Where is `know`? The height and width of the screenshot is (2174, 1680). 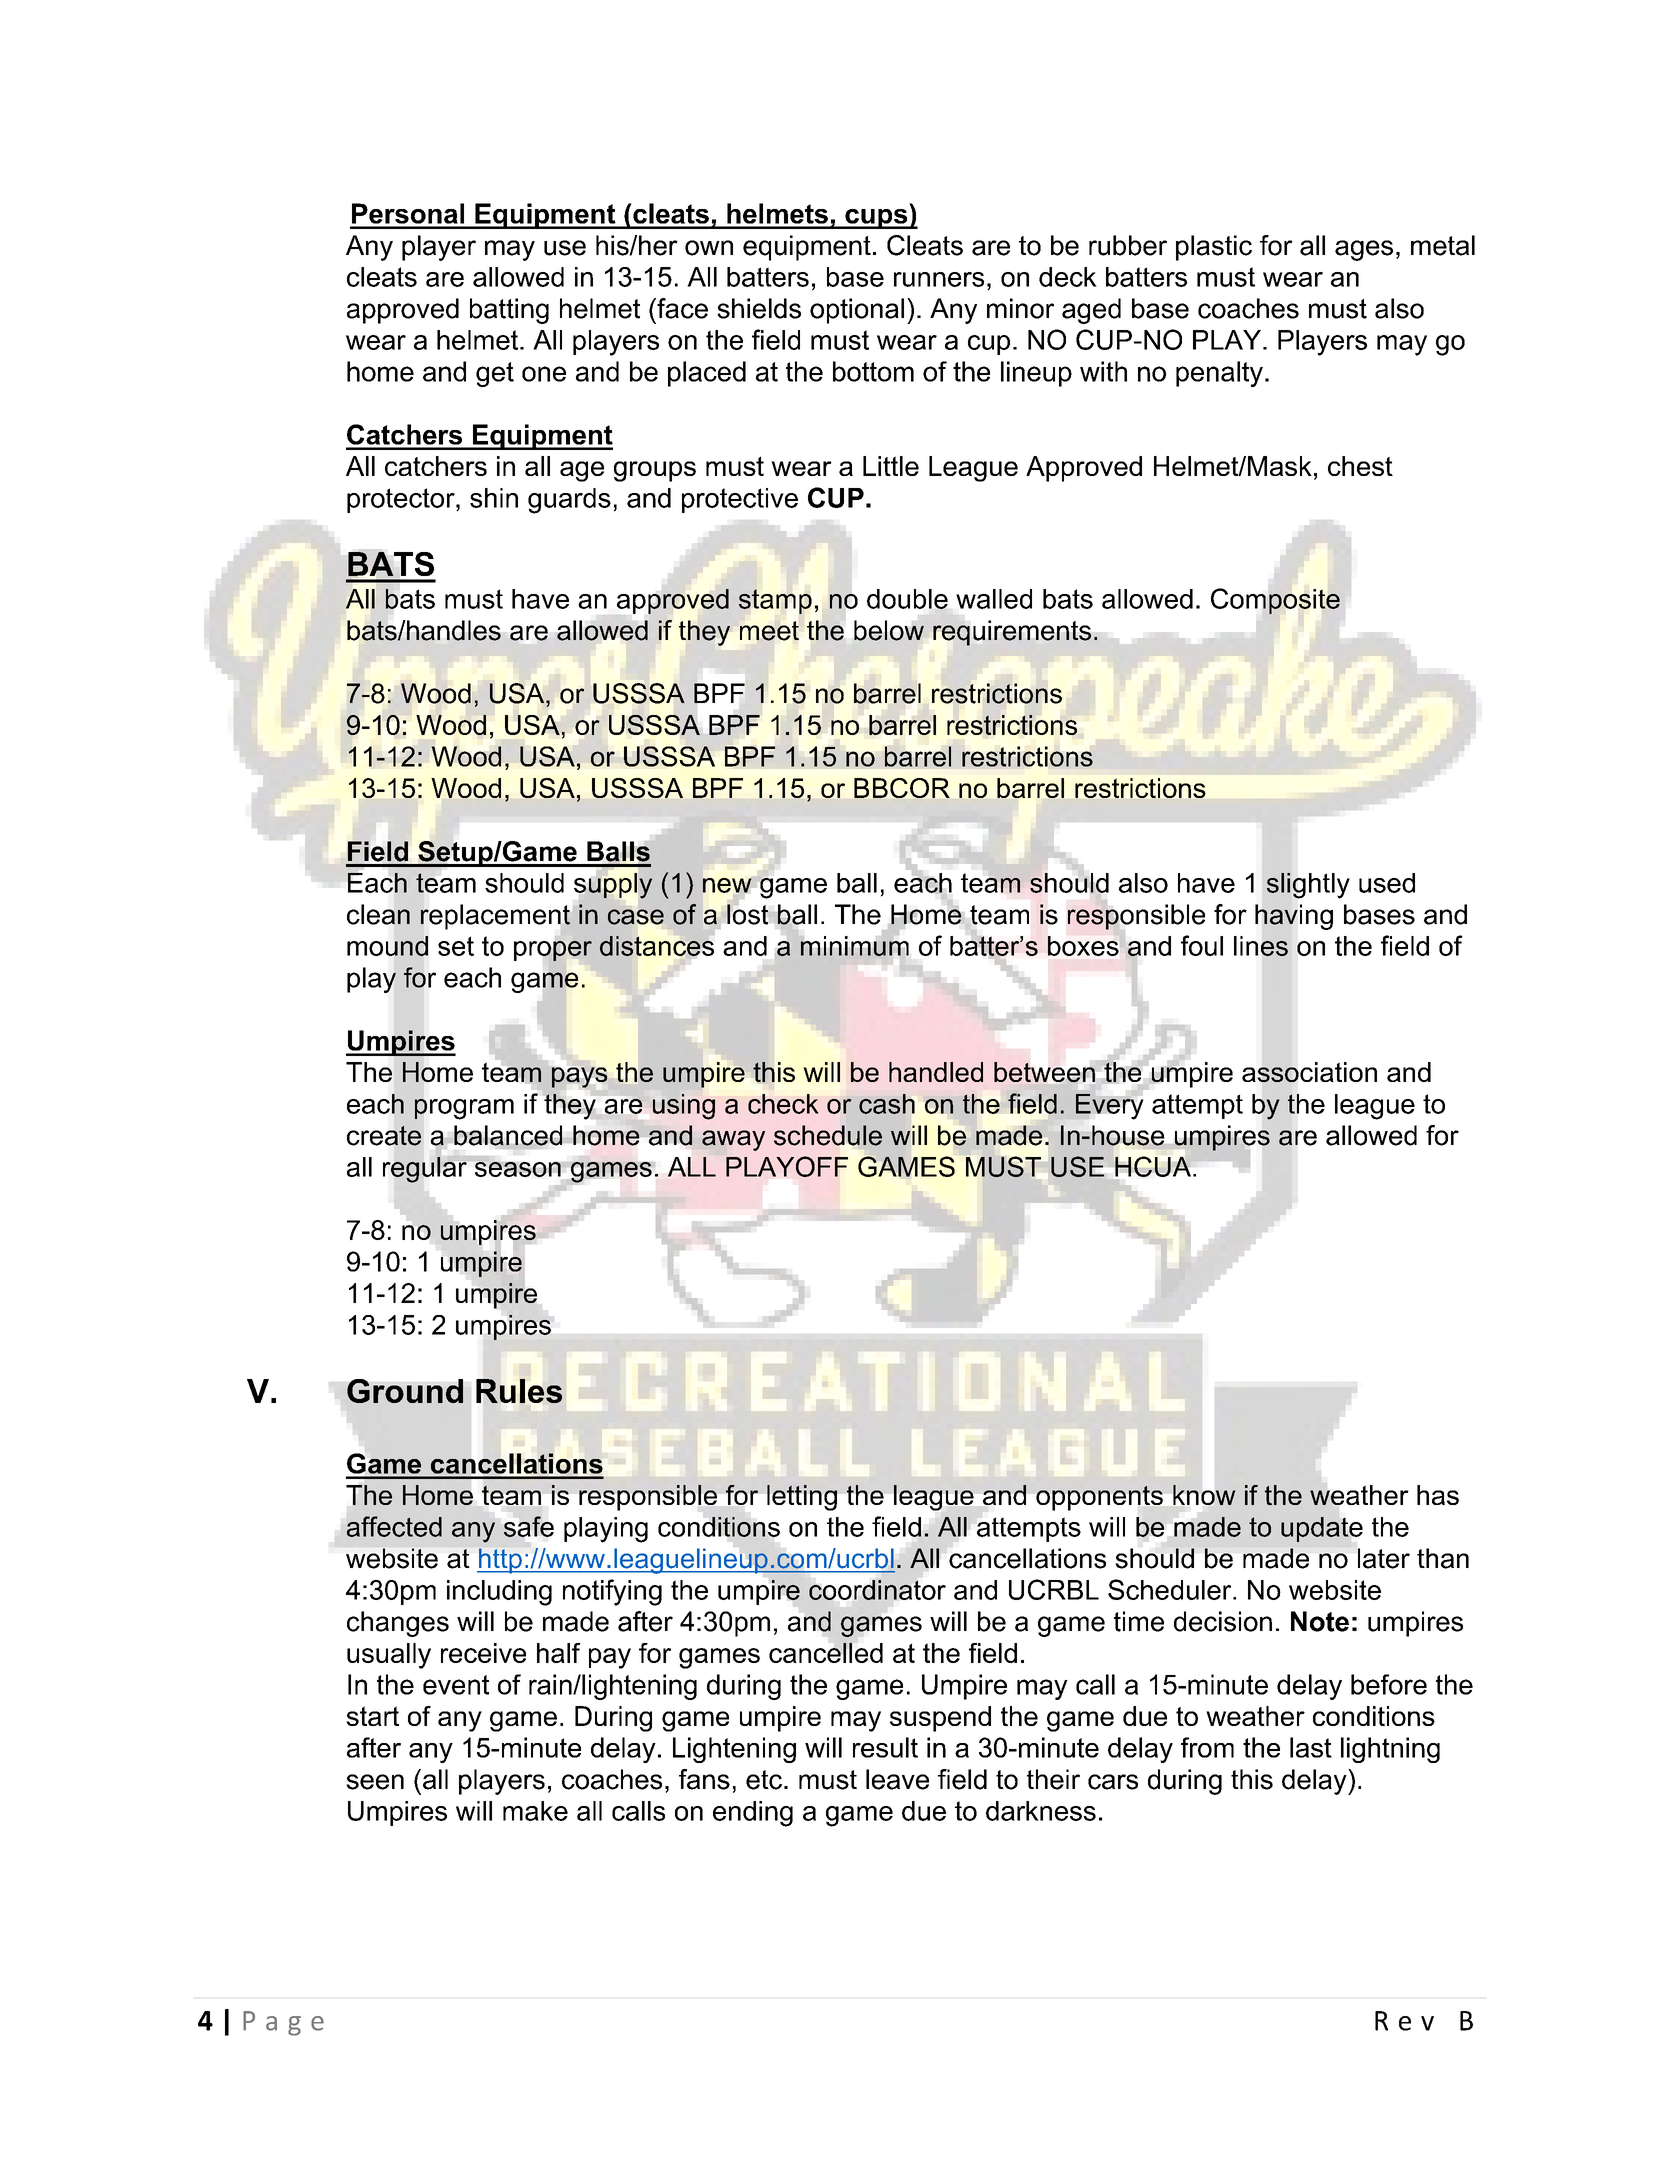 know is located at coordinates (1204, 1495).
